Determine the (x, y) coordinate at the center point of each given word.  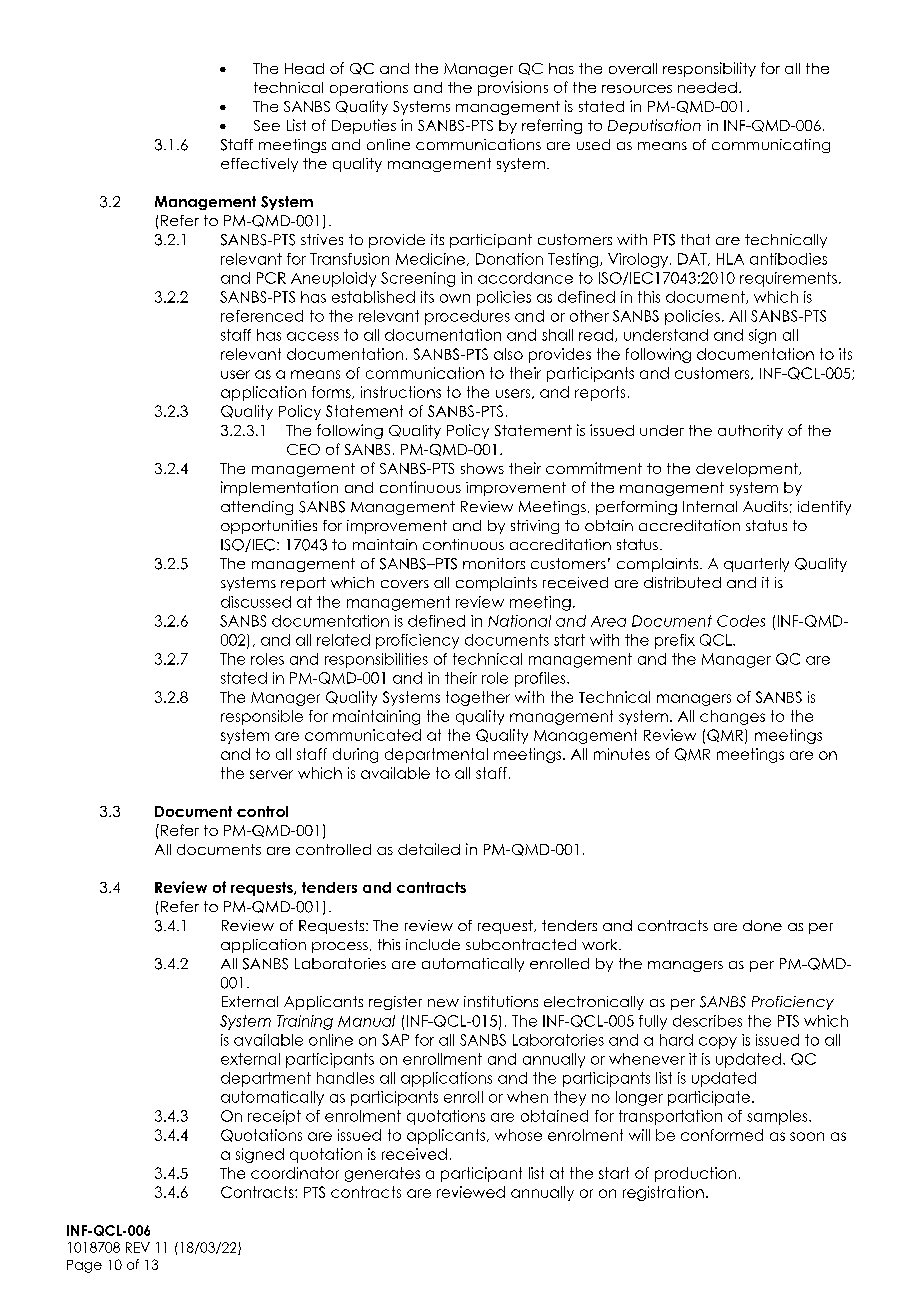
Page (84, 1266)
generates (382, 1174)
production (695, 1174)
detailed (429, 849)
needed (707, 87)
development (748, 470)
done (762, 925)
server (271, 774)
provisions (513, 88)
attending (257, 508)
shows (482, 468)
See (267, 125)
